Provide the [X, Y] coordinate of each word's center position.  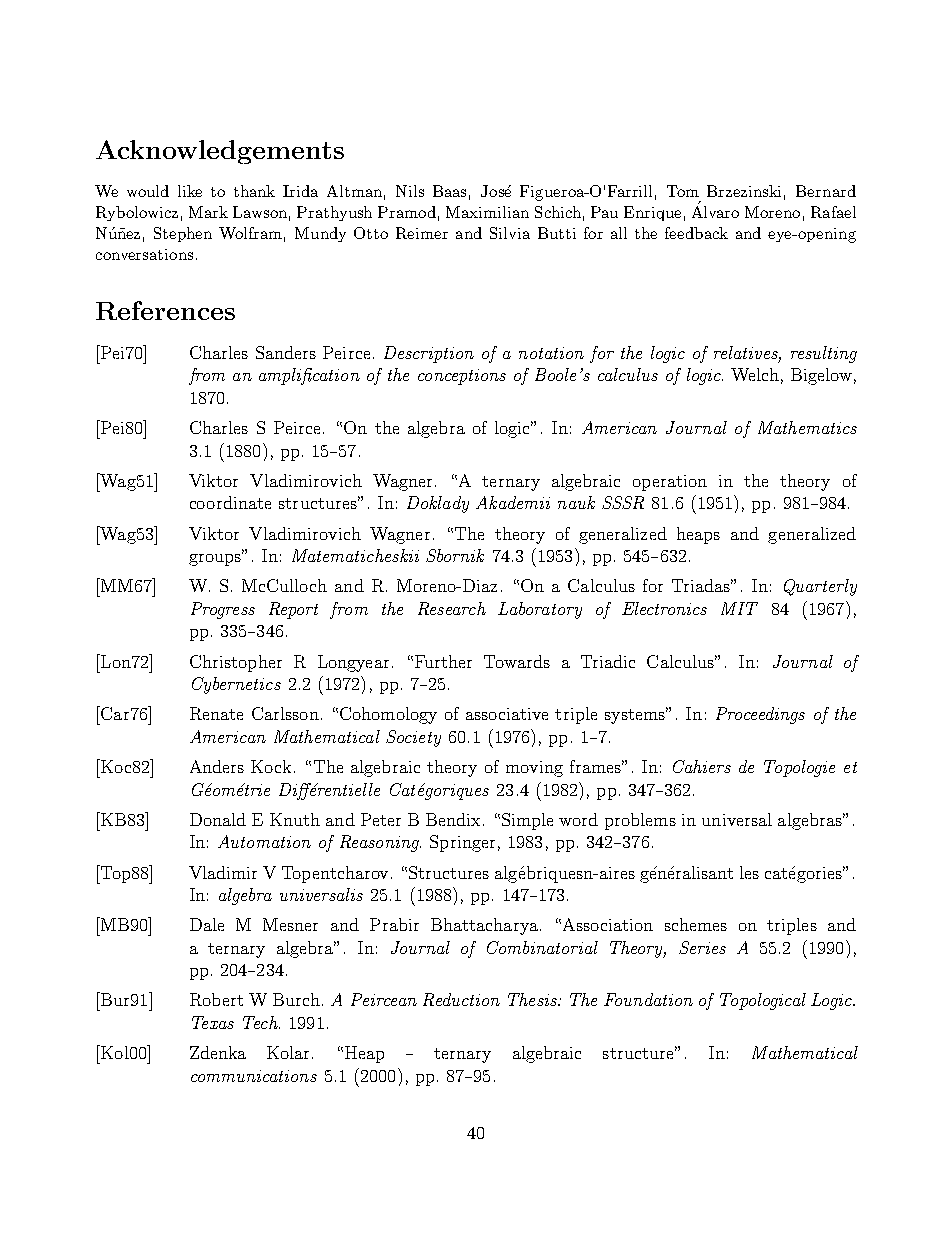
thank [254, 191]
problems [640, 821]
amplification [309, 376]
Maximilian [487, 212]
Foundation [648, 999]
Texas [213, 1022]
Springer [462, 843]
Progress [223, 610]
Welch [755, 374]
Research [452, 608]
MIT [739, 608]
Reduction [461, 999]
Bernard [826, 191]
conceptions [462, 377]
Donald [218, 819]
